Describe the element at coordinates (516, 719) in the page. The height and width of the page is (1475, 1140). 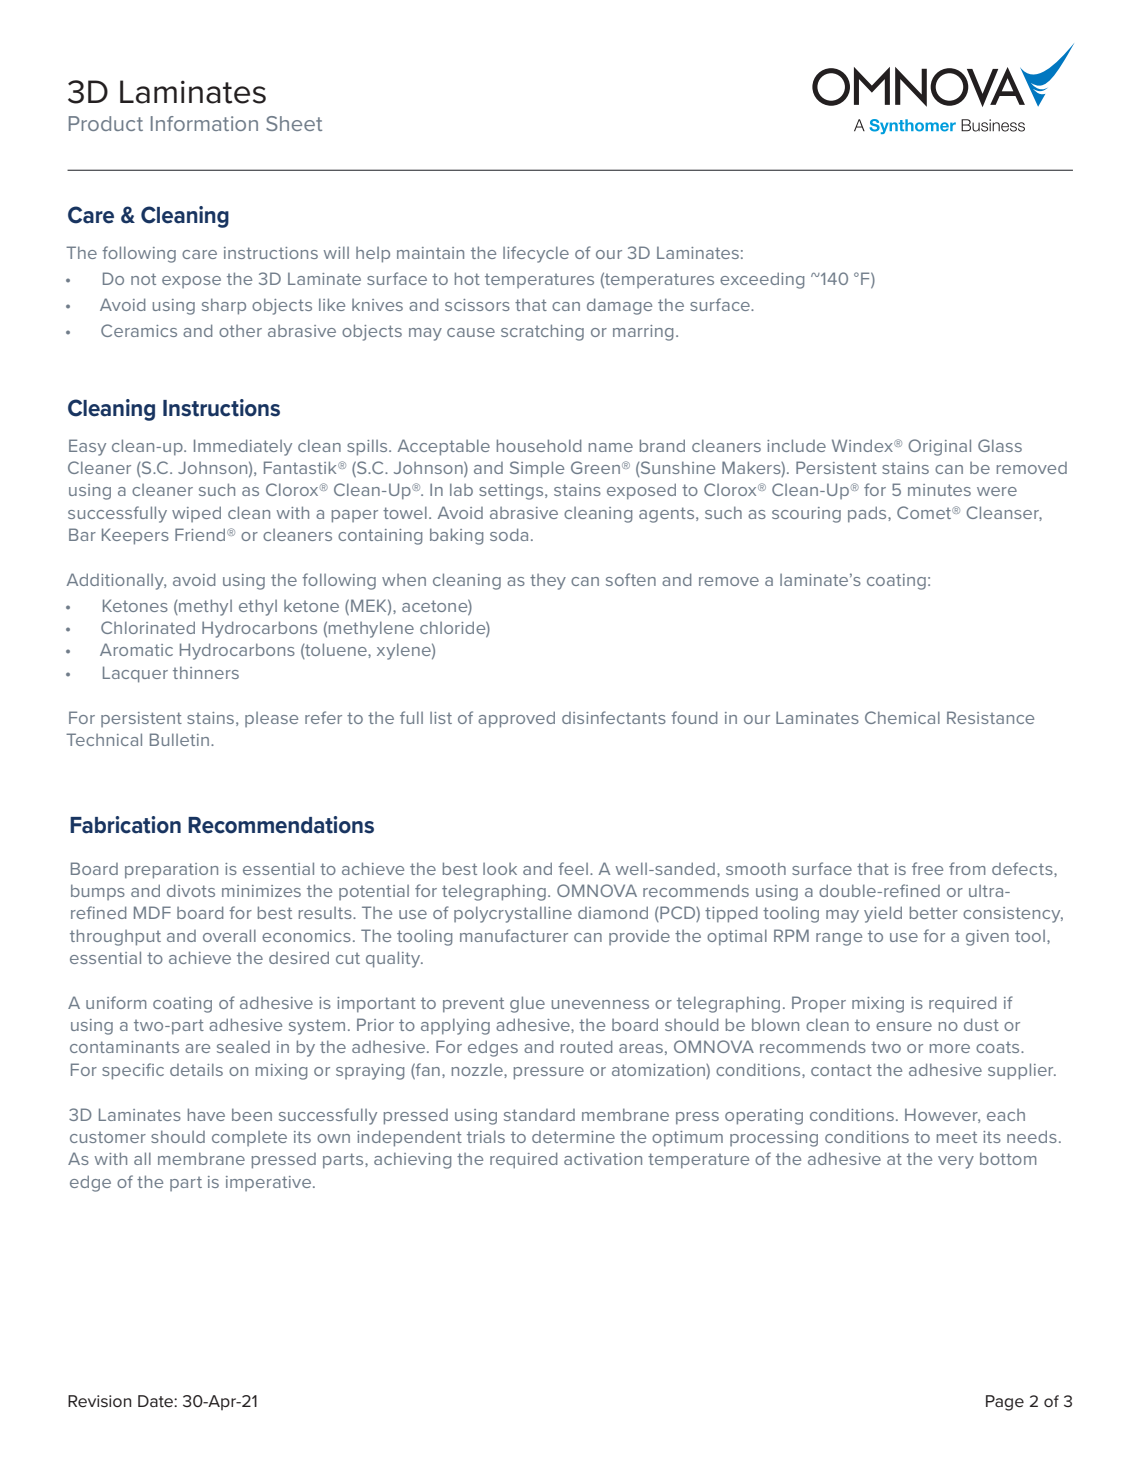
I see `approved` at that location.
